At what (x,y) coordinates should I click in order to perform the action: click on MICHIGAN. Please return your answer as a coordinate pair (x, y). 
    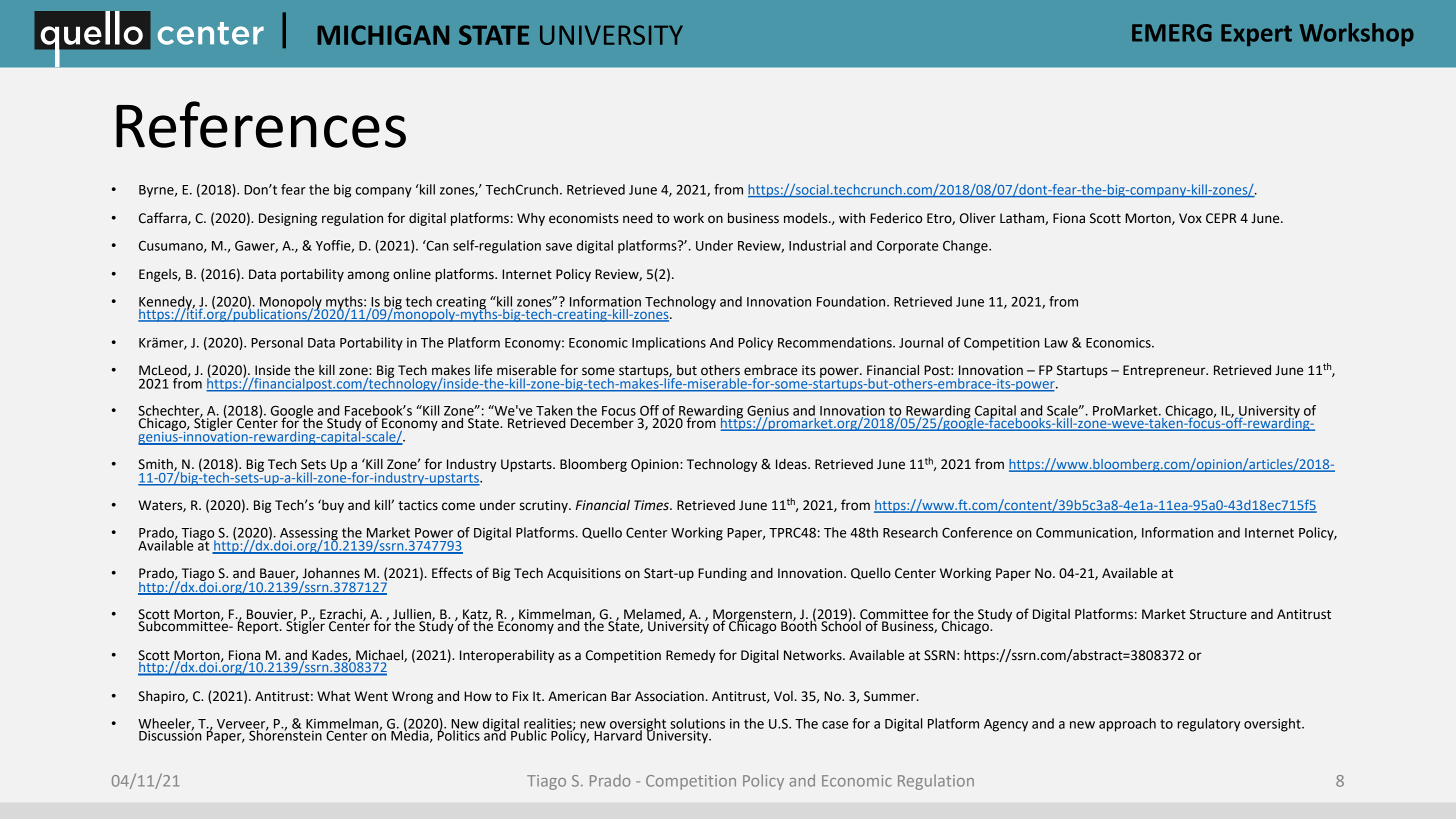
    Looking at the image, I should click on (383, 35).
